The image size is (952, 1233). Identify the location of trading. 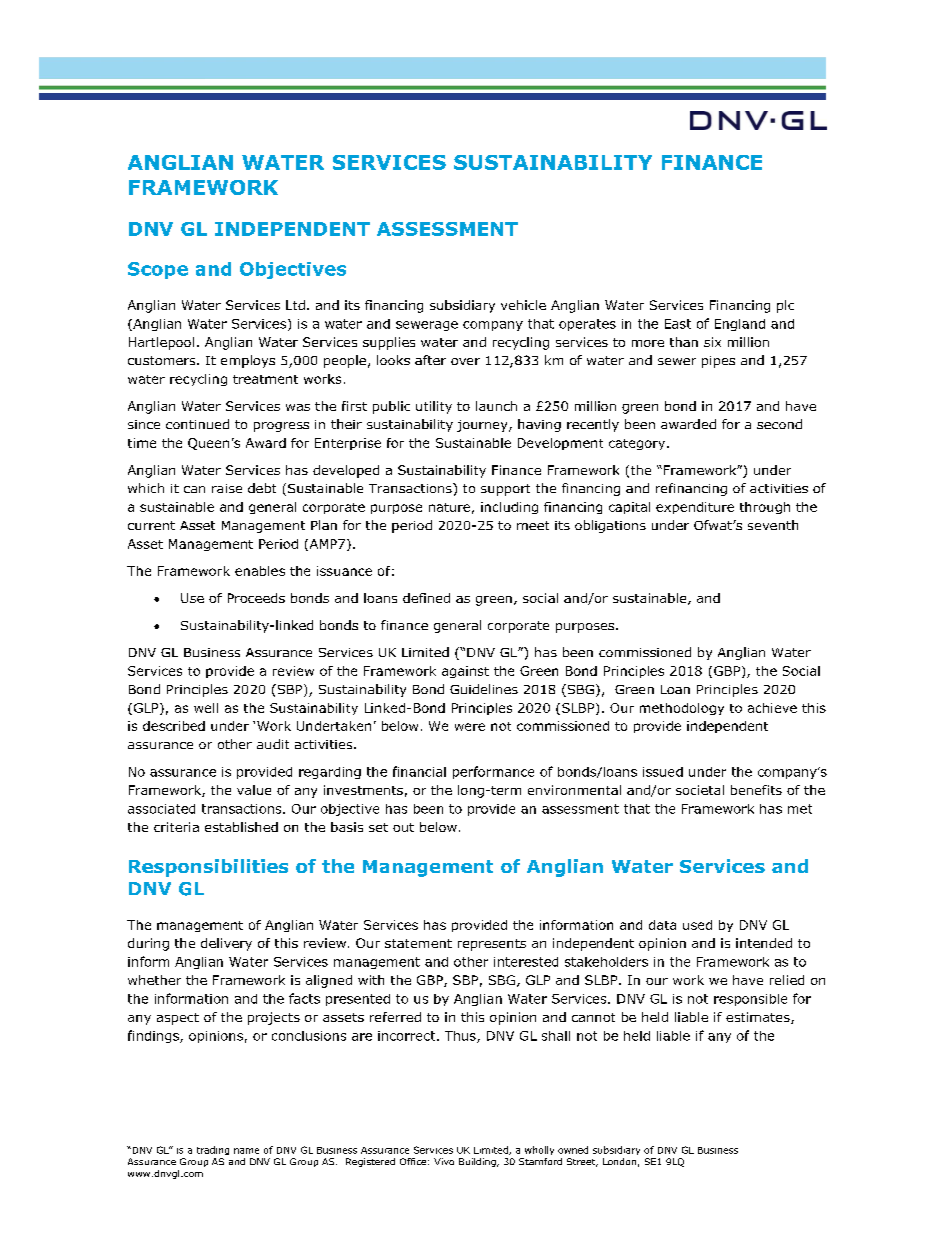
(213, 1150).
